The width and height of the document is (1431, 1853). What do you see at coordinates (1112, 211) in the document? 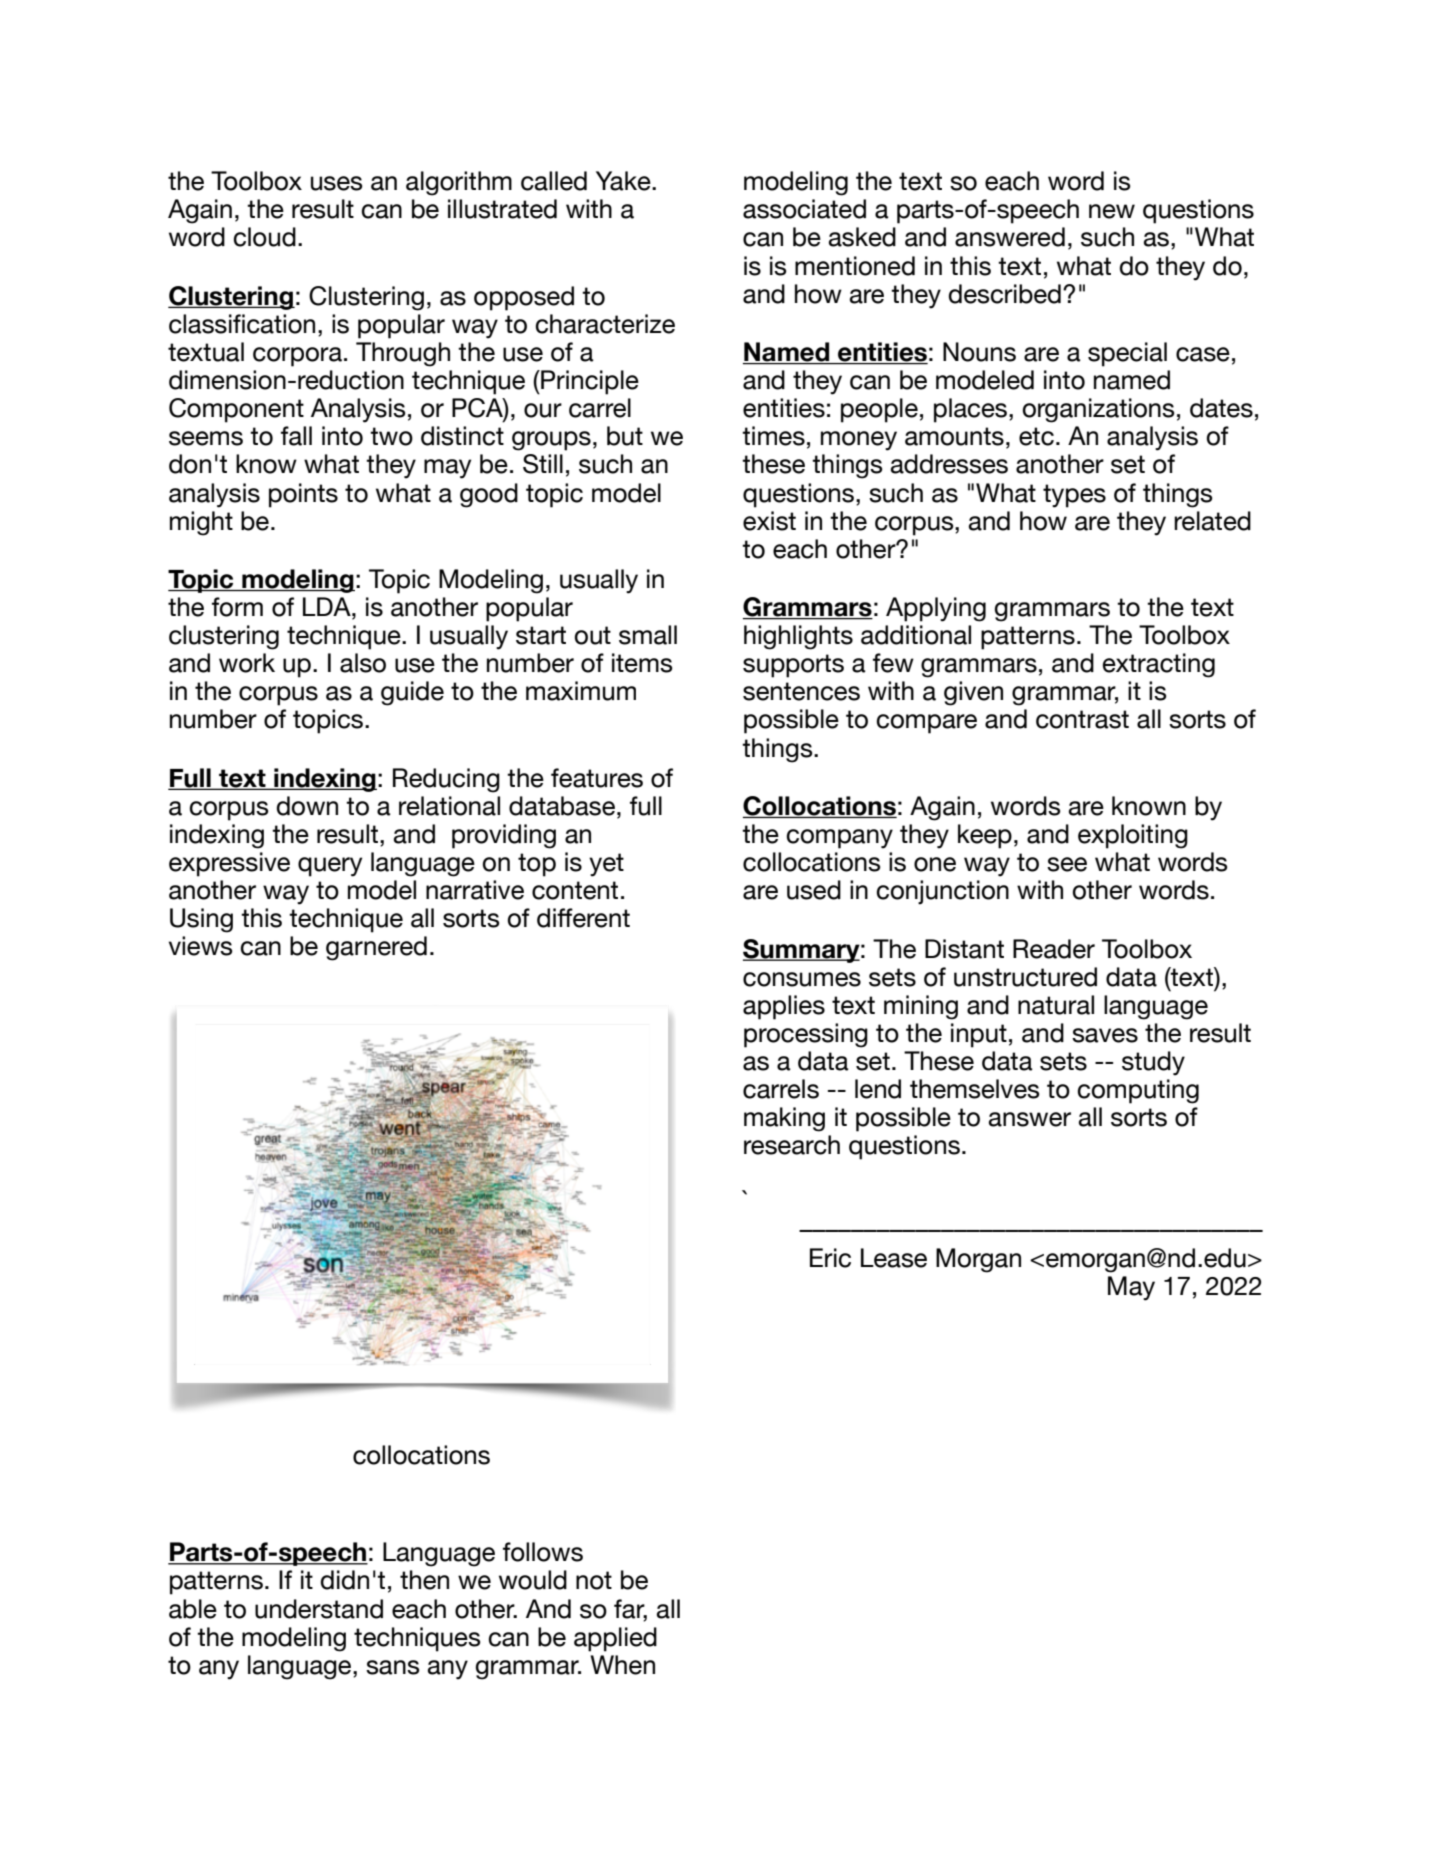
I see `new` at bounding box center [1112, 211].
